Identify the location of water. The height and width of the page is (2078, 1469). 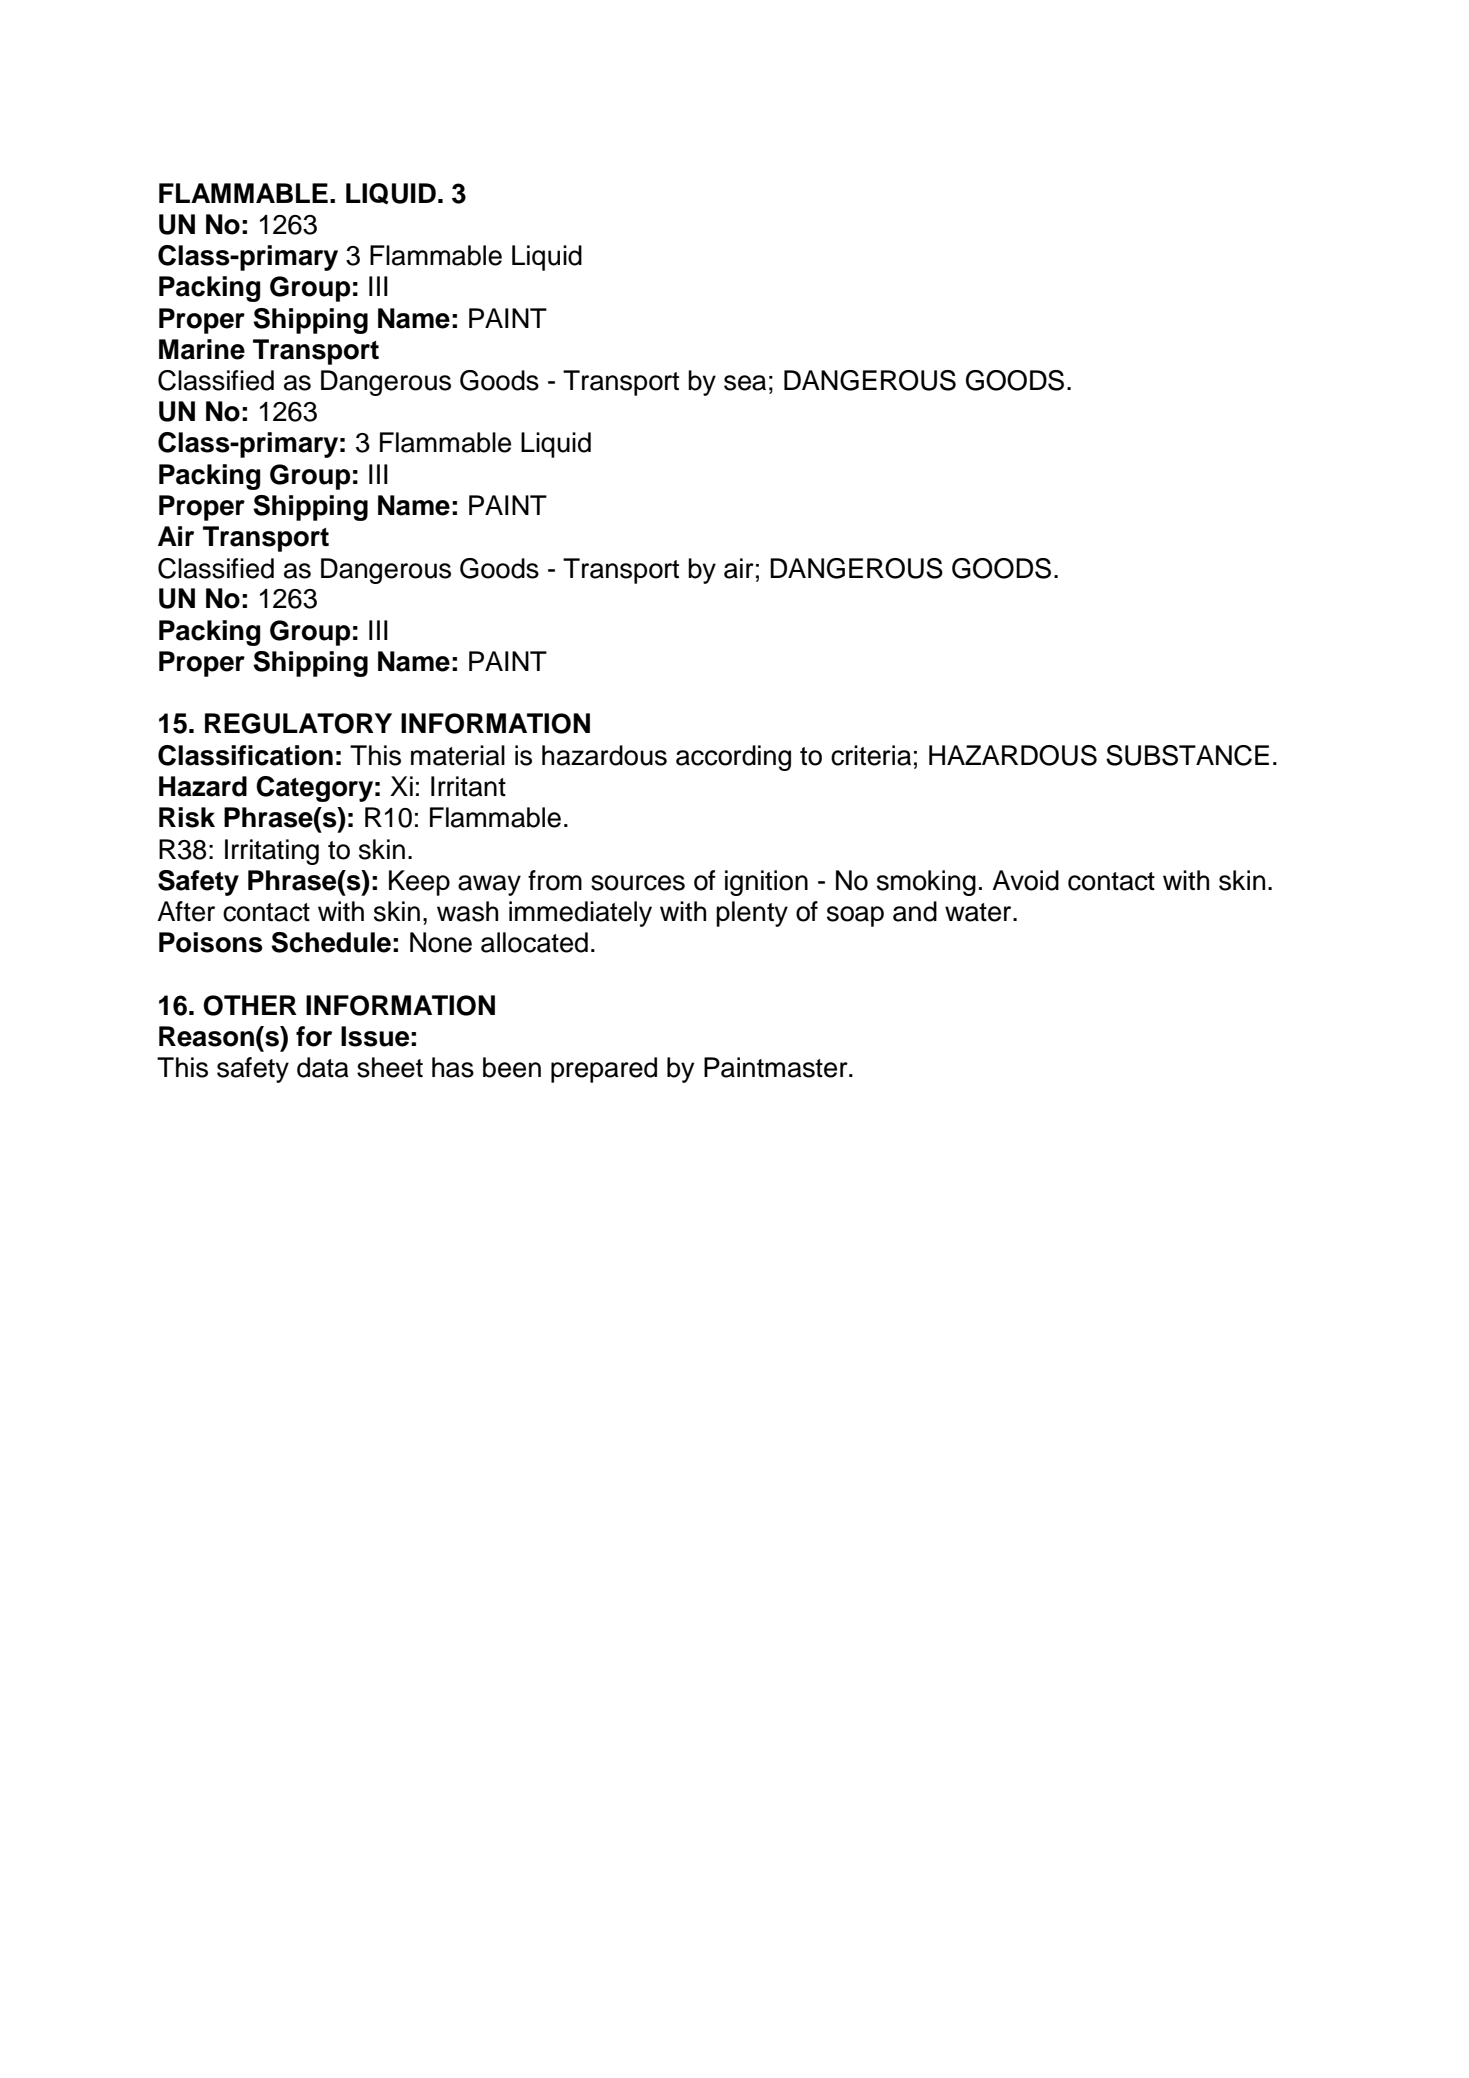
(979, 912).
